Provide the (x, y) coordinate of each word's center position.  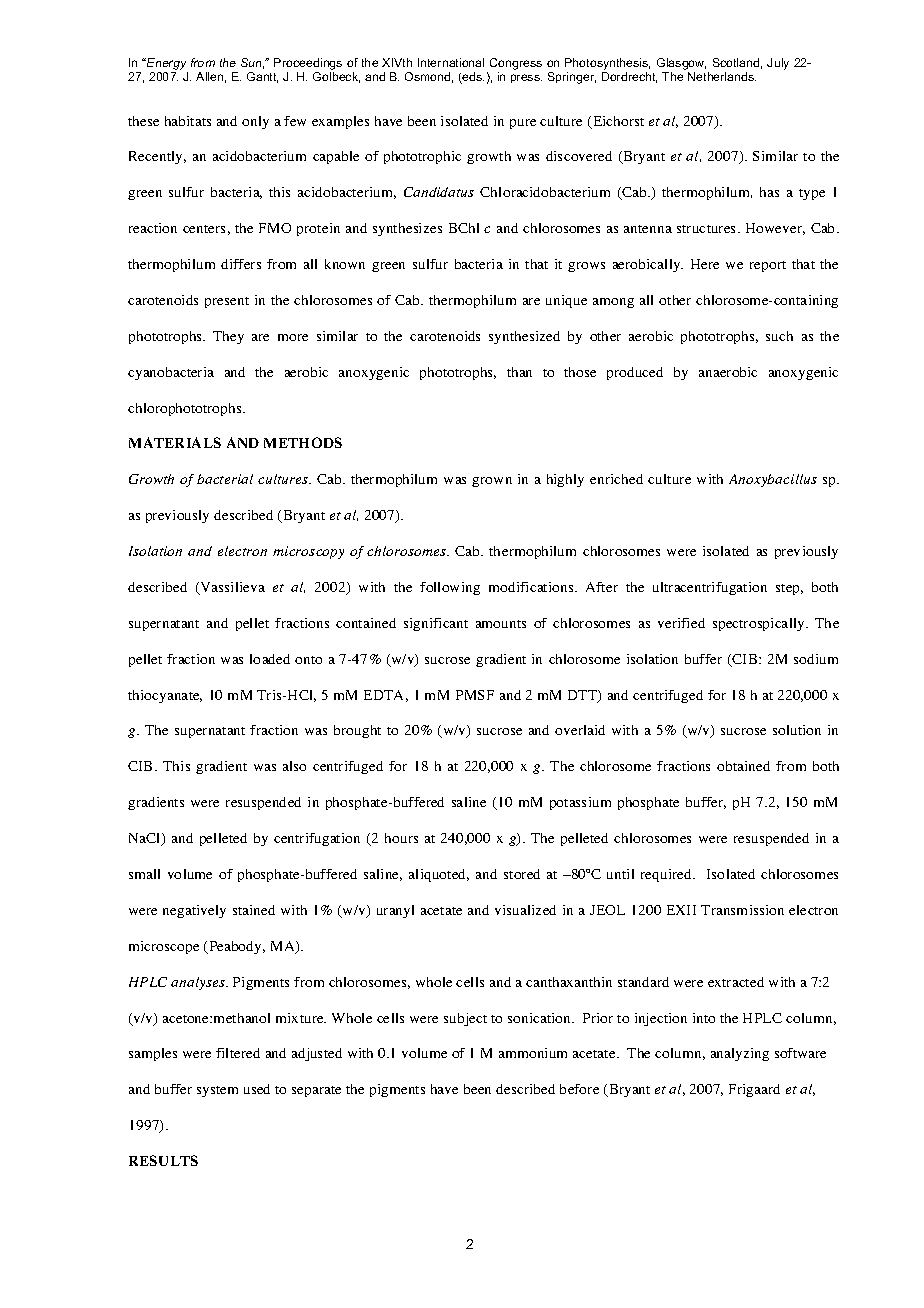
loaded (270, 659)
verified (681, 623)
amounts (501, 624)
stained (254, 910)
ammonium (533, 1053)
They (228, 337)
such (779, 336)
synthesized (524, 337)
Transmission (742, 910)
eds (472, 78)
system (217, 1091)
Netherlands (722, 76)
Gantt (262, 77)
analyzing (740, 1054)
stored (522, 874)
